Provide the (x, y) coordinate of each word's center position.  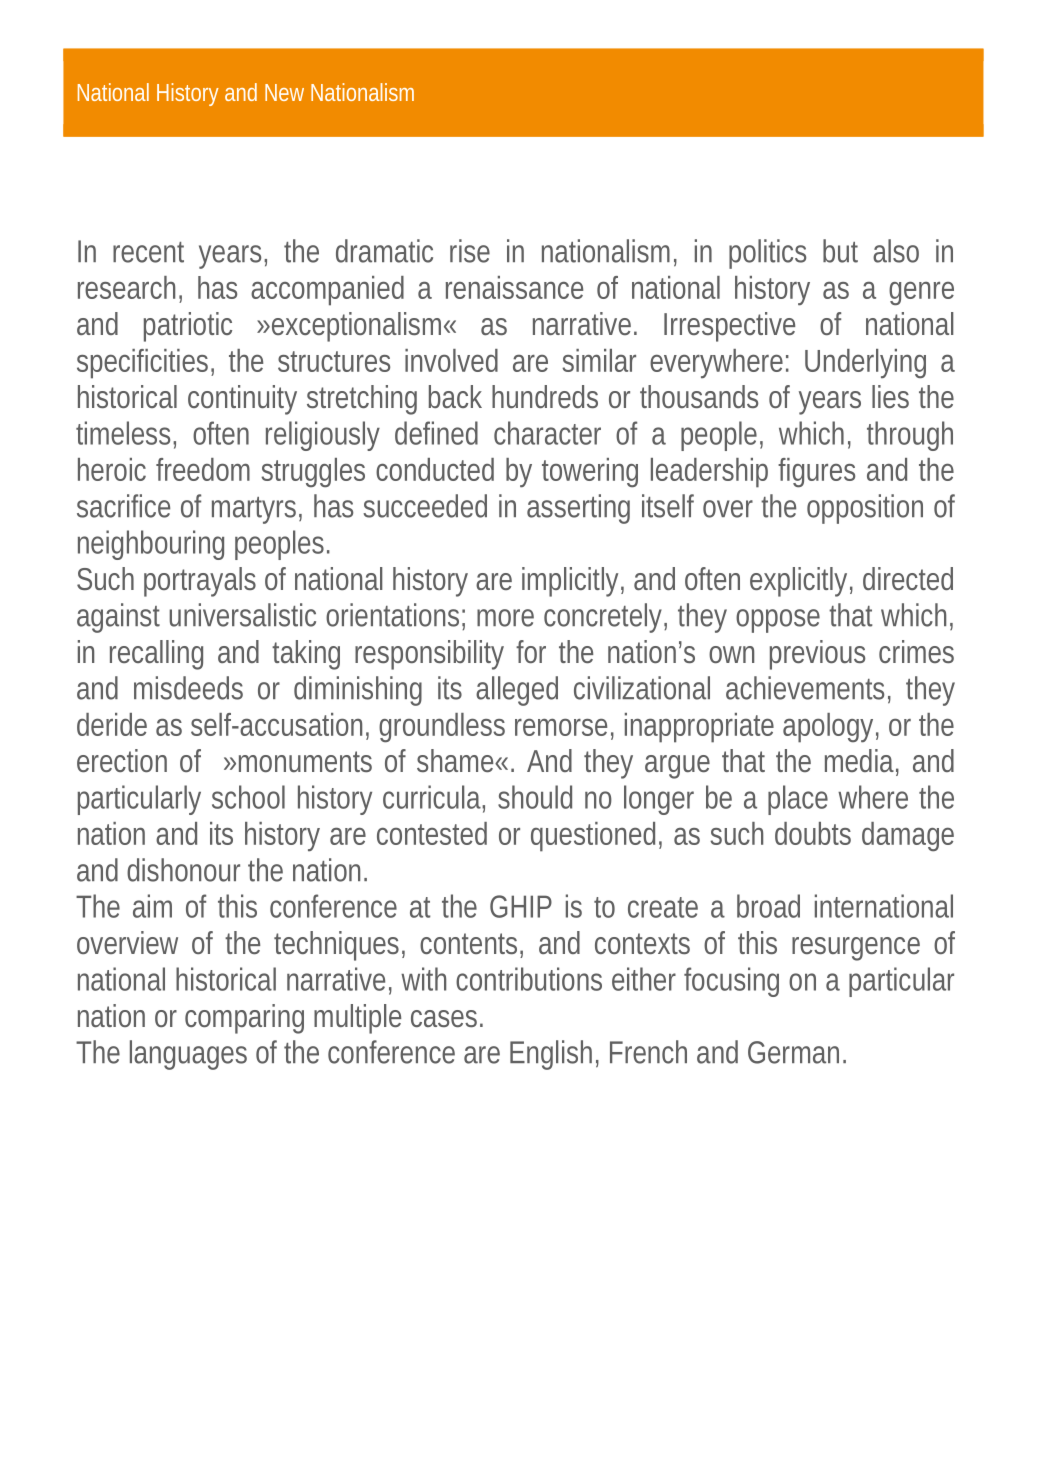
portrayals (200, 582)
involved (451, 360)
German (793, 1052)
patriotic (188, 327)
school (248, 797)
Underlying (865, 364)
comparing (244, 1019)
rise (470, 251)
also (896, 251)
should (535, 797)
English (551, 1055)
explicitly (798, 582)
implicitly (570, 582)
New (284, 92)
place (798, 800)
